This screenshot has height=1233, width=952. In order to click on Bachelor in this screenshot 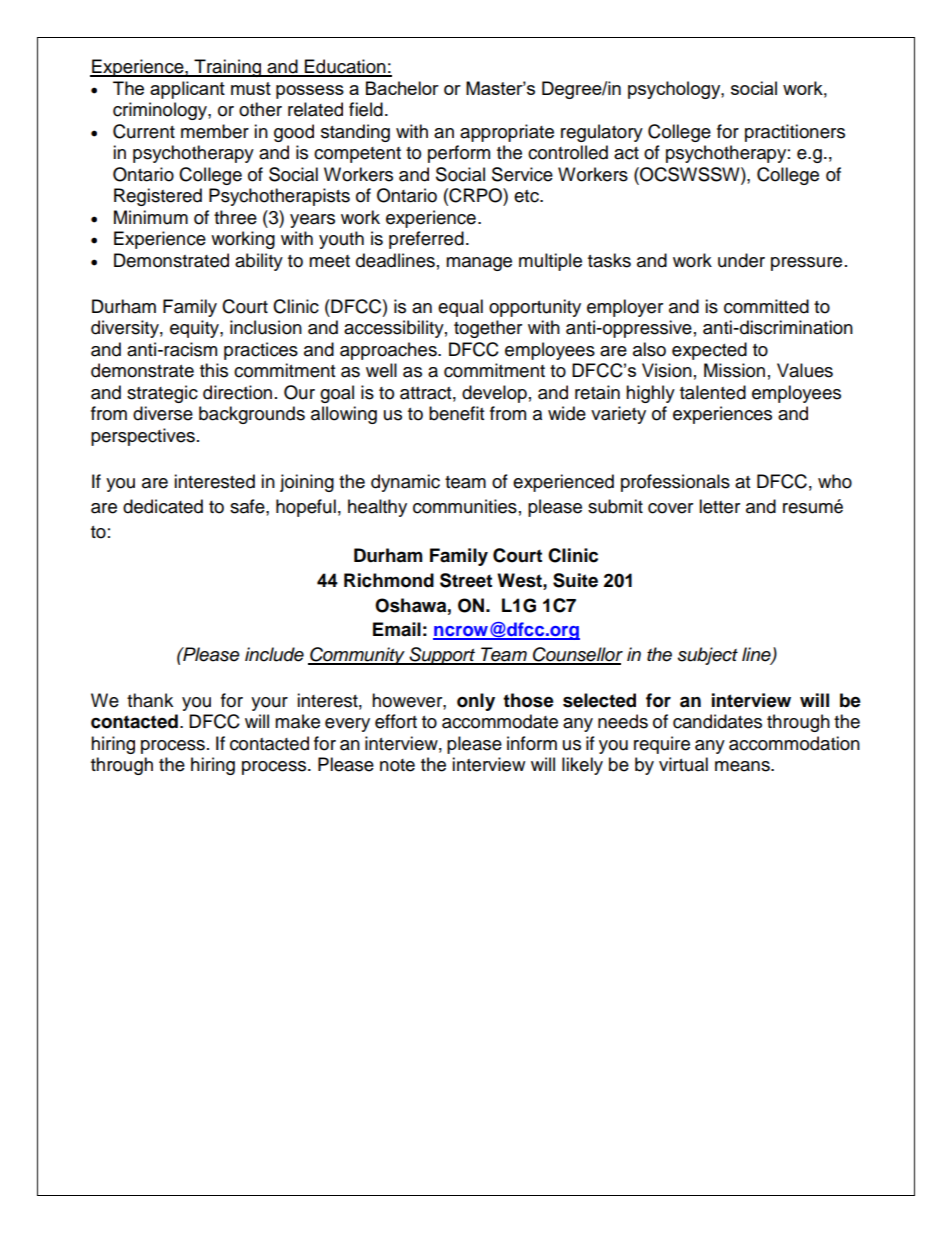, I will do `click(402, 88)`.
